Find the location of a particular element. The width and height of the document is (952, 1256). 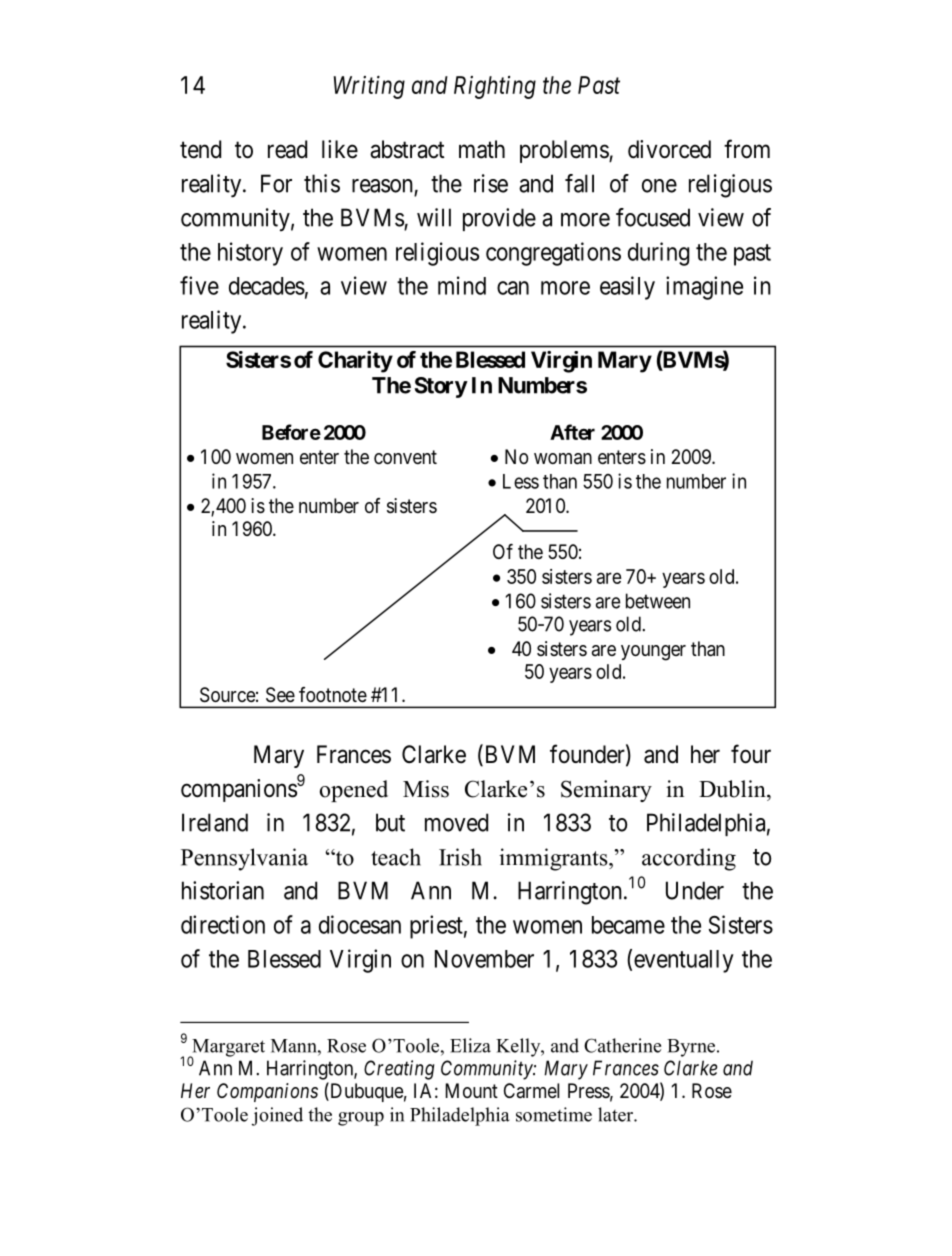

Miss is located at coordinates (426, 789).
